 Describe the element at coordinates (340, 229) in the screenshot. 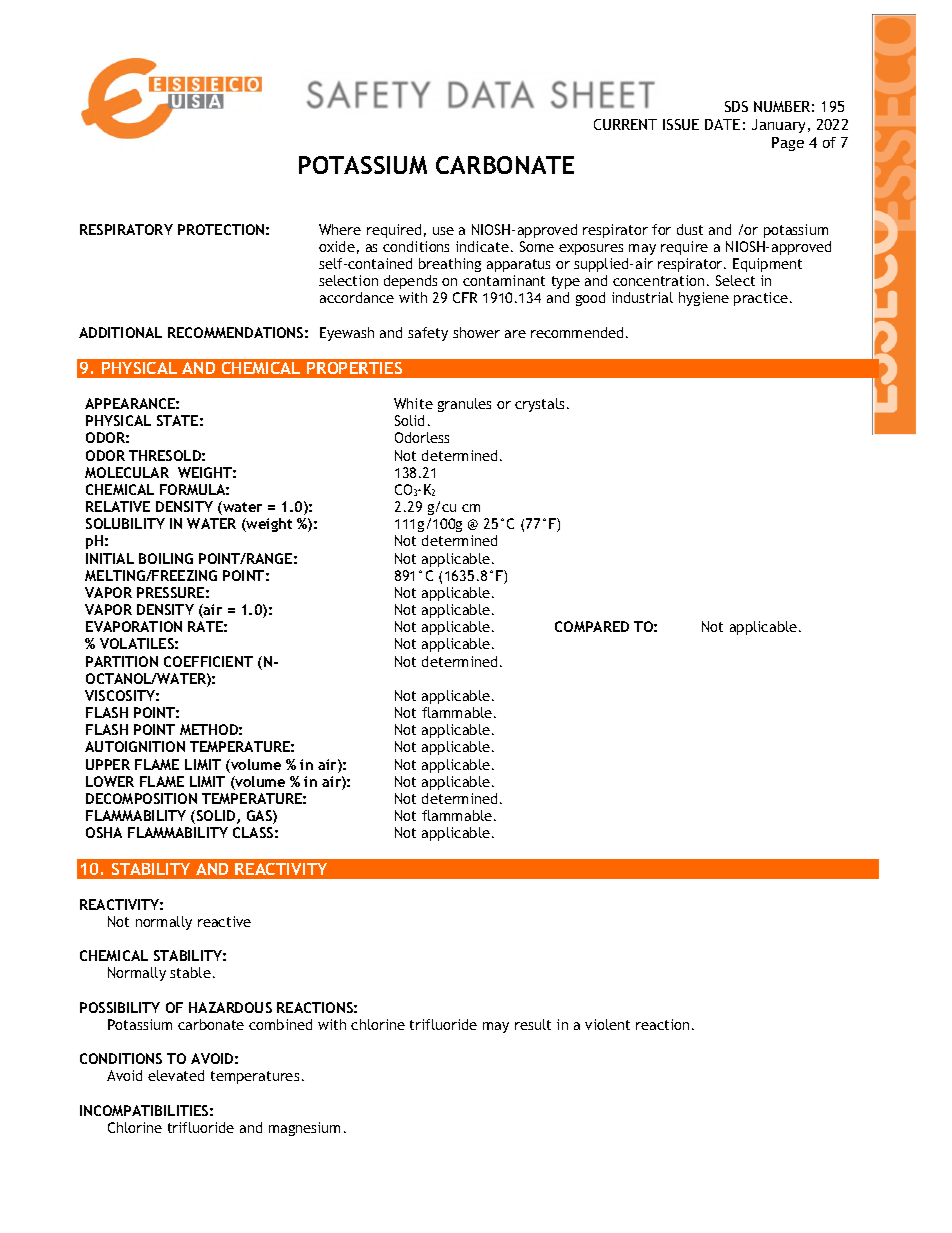

I see `Where` at that location.
